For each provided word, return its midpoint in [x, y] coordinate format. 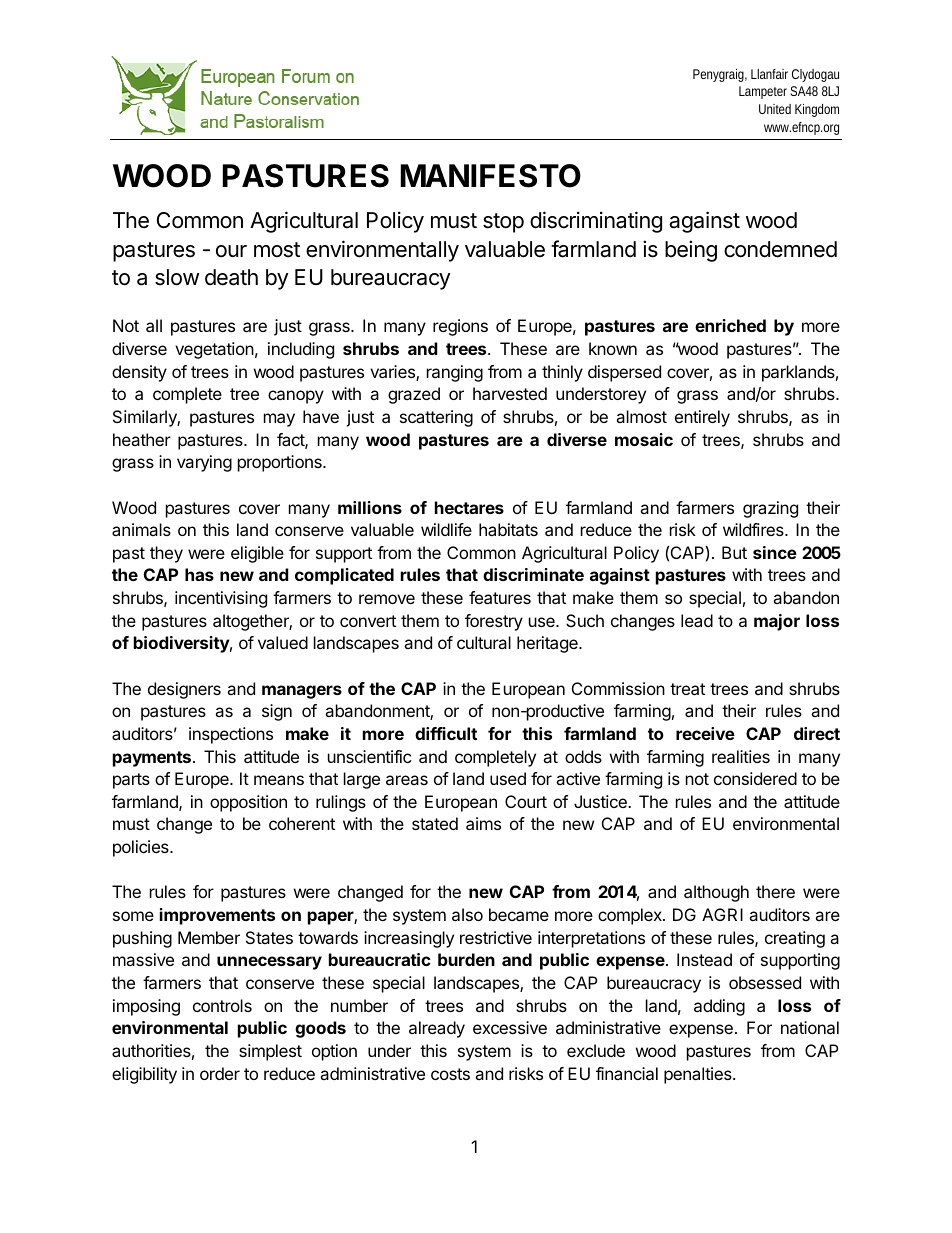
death [231, 277]
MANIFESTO [490, 176]
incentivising [221, 599]
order [220, 1073]
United [775, 109]
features [500, 597]
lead [697, 620]
